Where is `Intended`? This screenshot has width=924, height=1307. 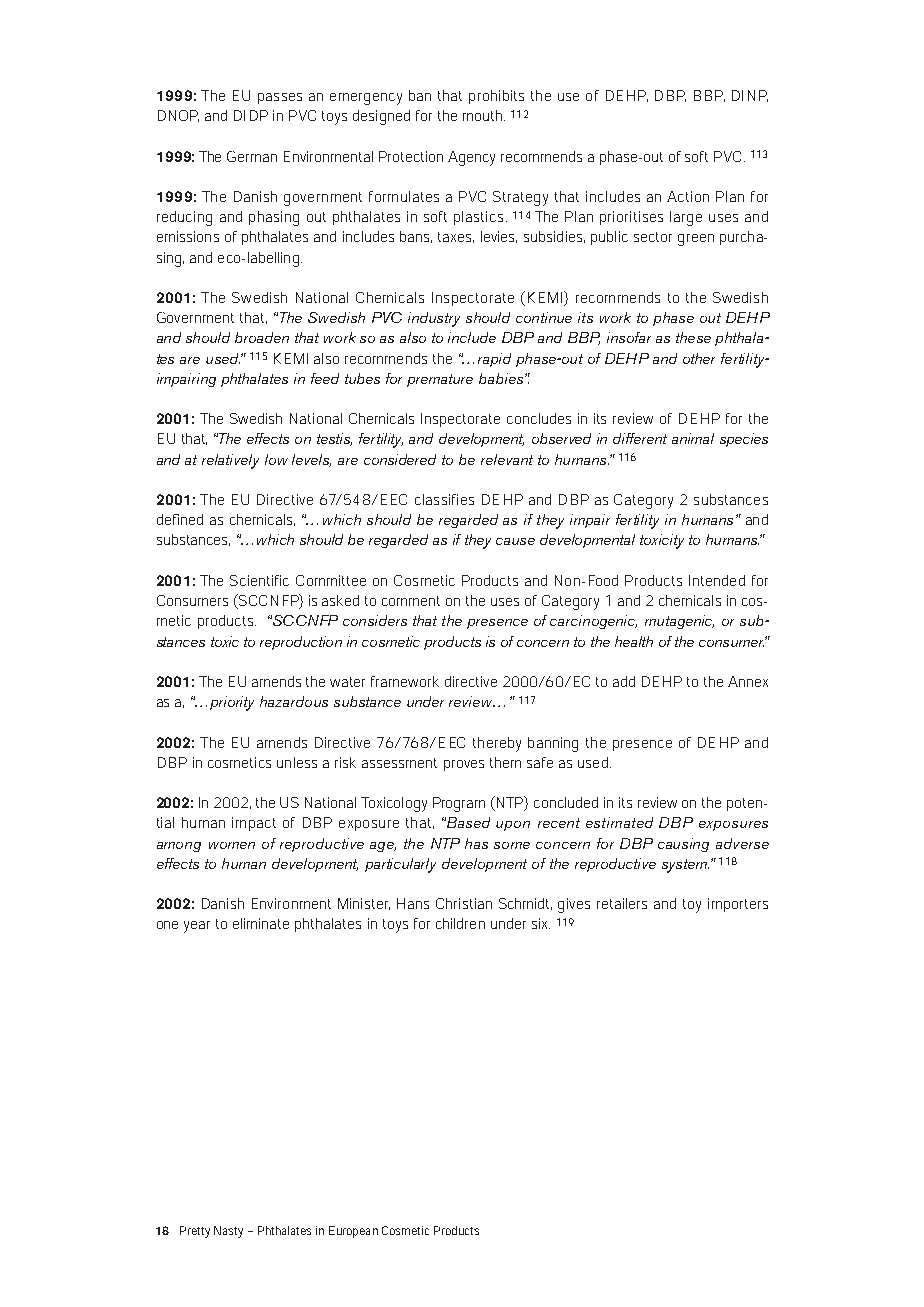 Intended is located at coordinates (717, 580).
